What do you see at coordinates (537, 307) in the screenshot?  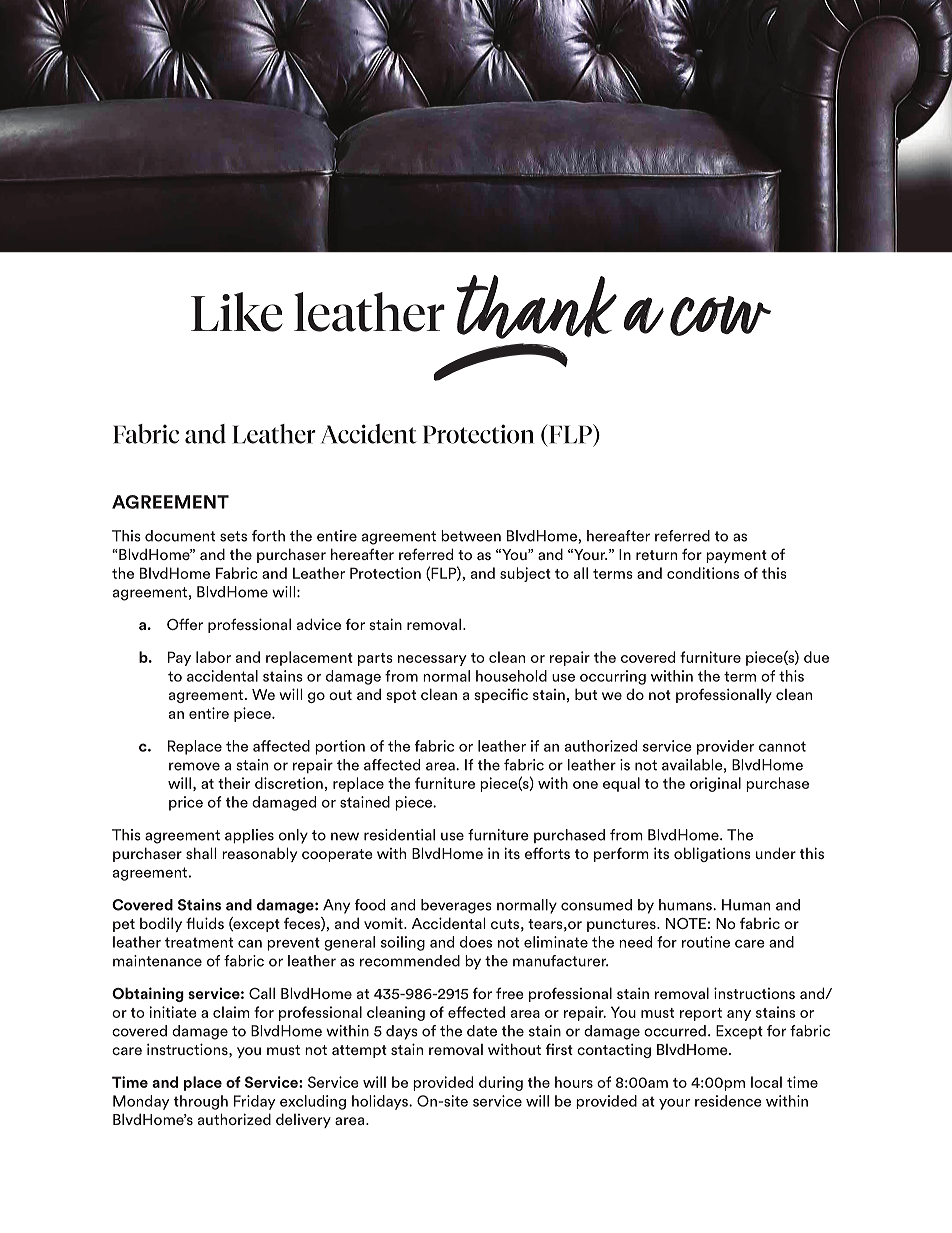 I see `thank` at bounding box center [537, 307].
